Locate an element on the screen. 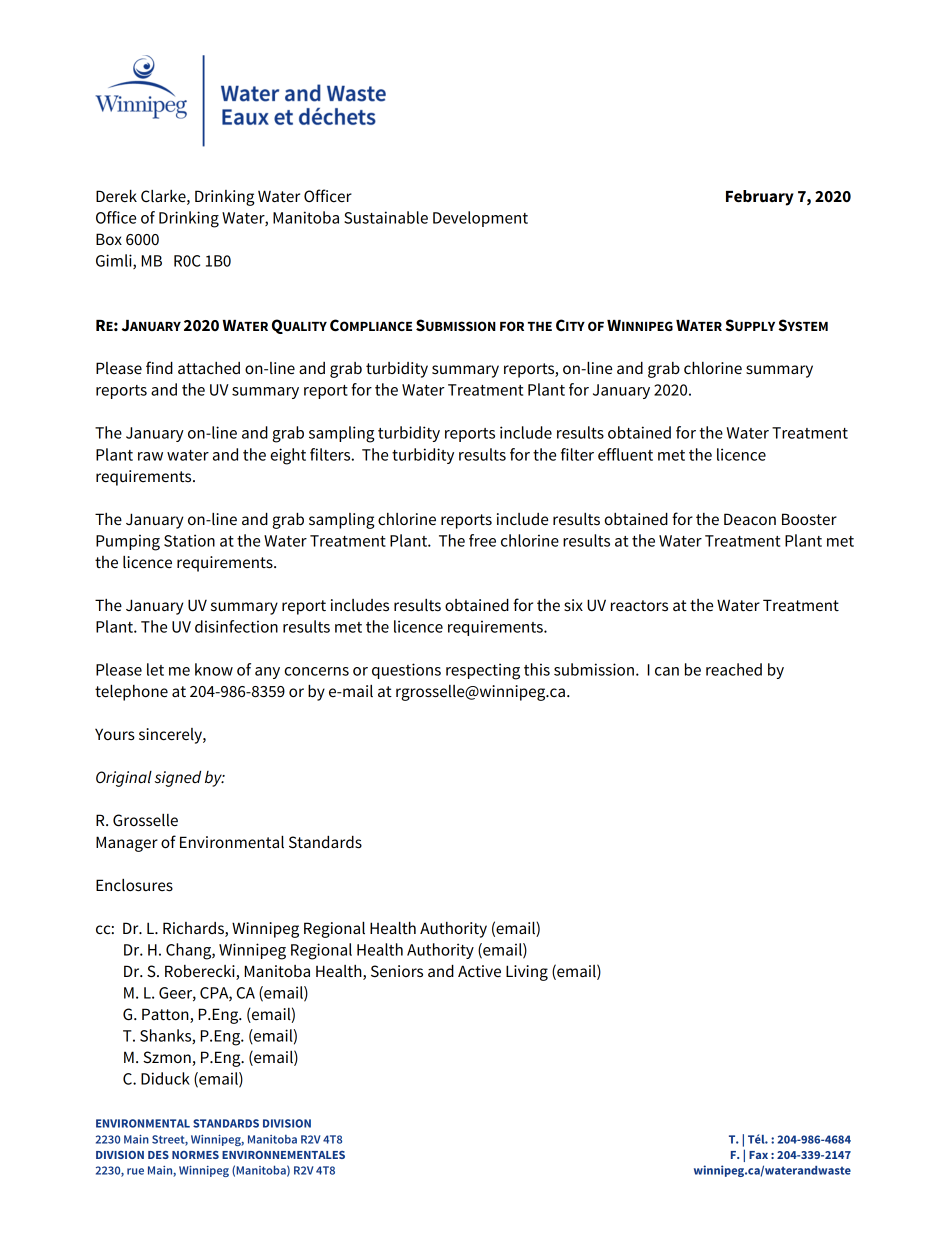 This screenshot has width=952, height=1233. Development is located at coordinates (480, 219).
